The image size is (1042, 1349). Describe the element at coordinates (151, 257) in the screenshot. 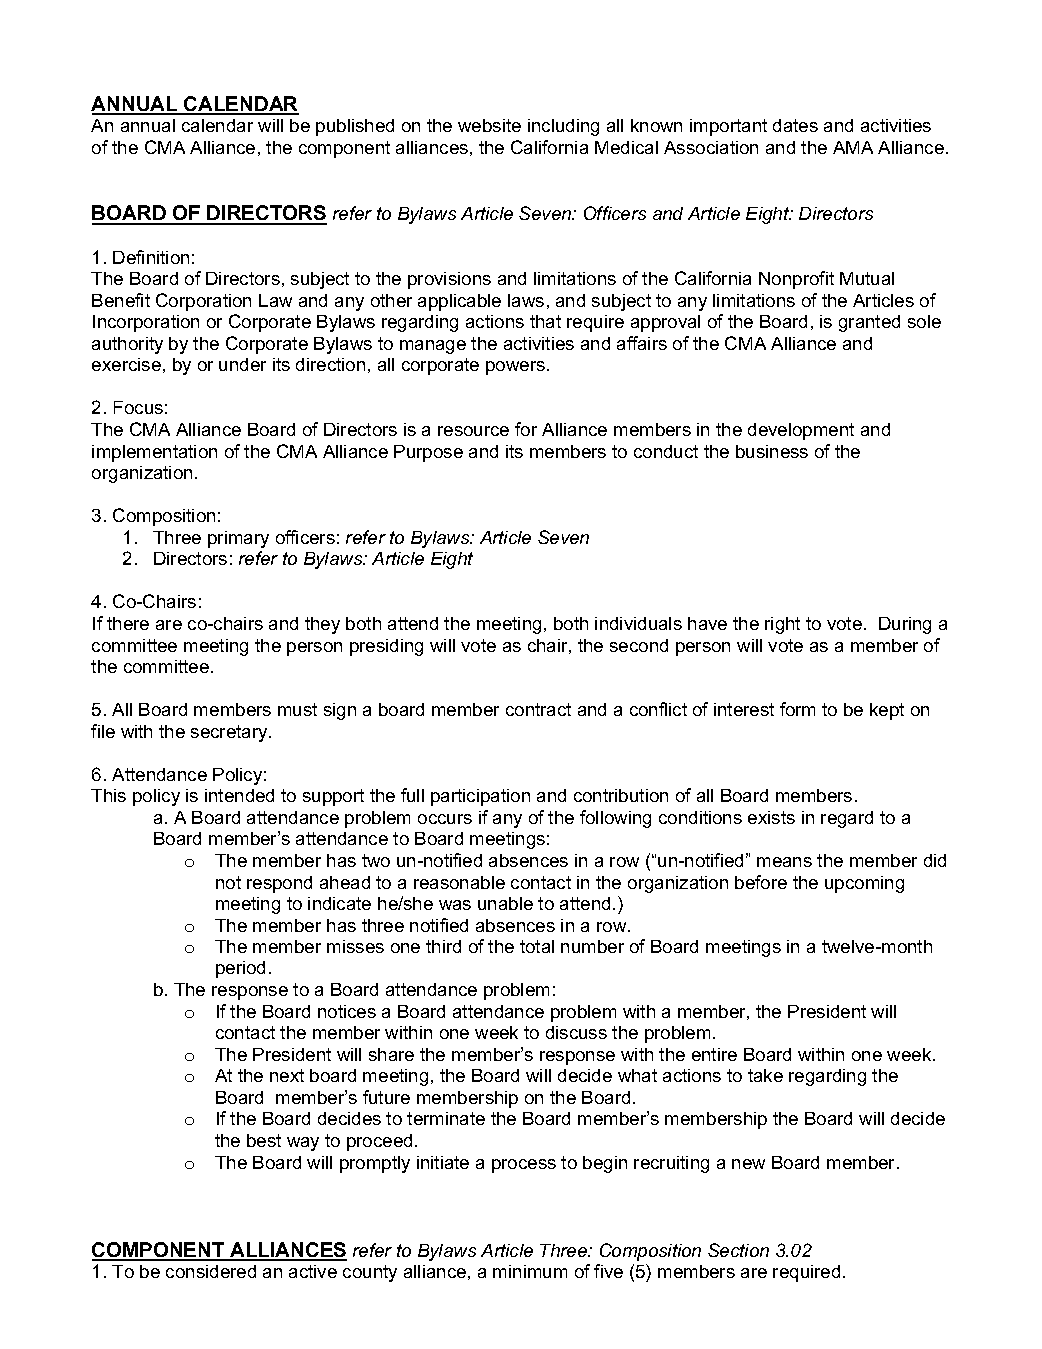

I see `Definition` at that location.
